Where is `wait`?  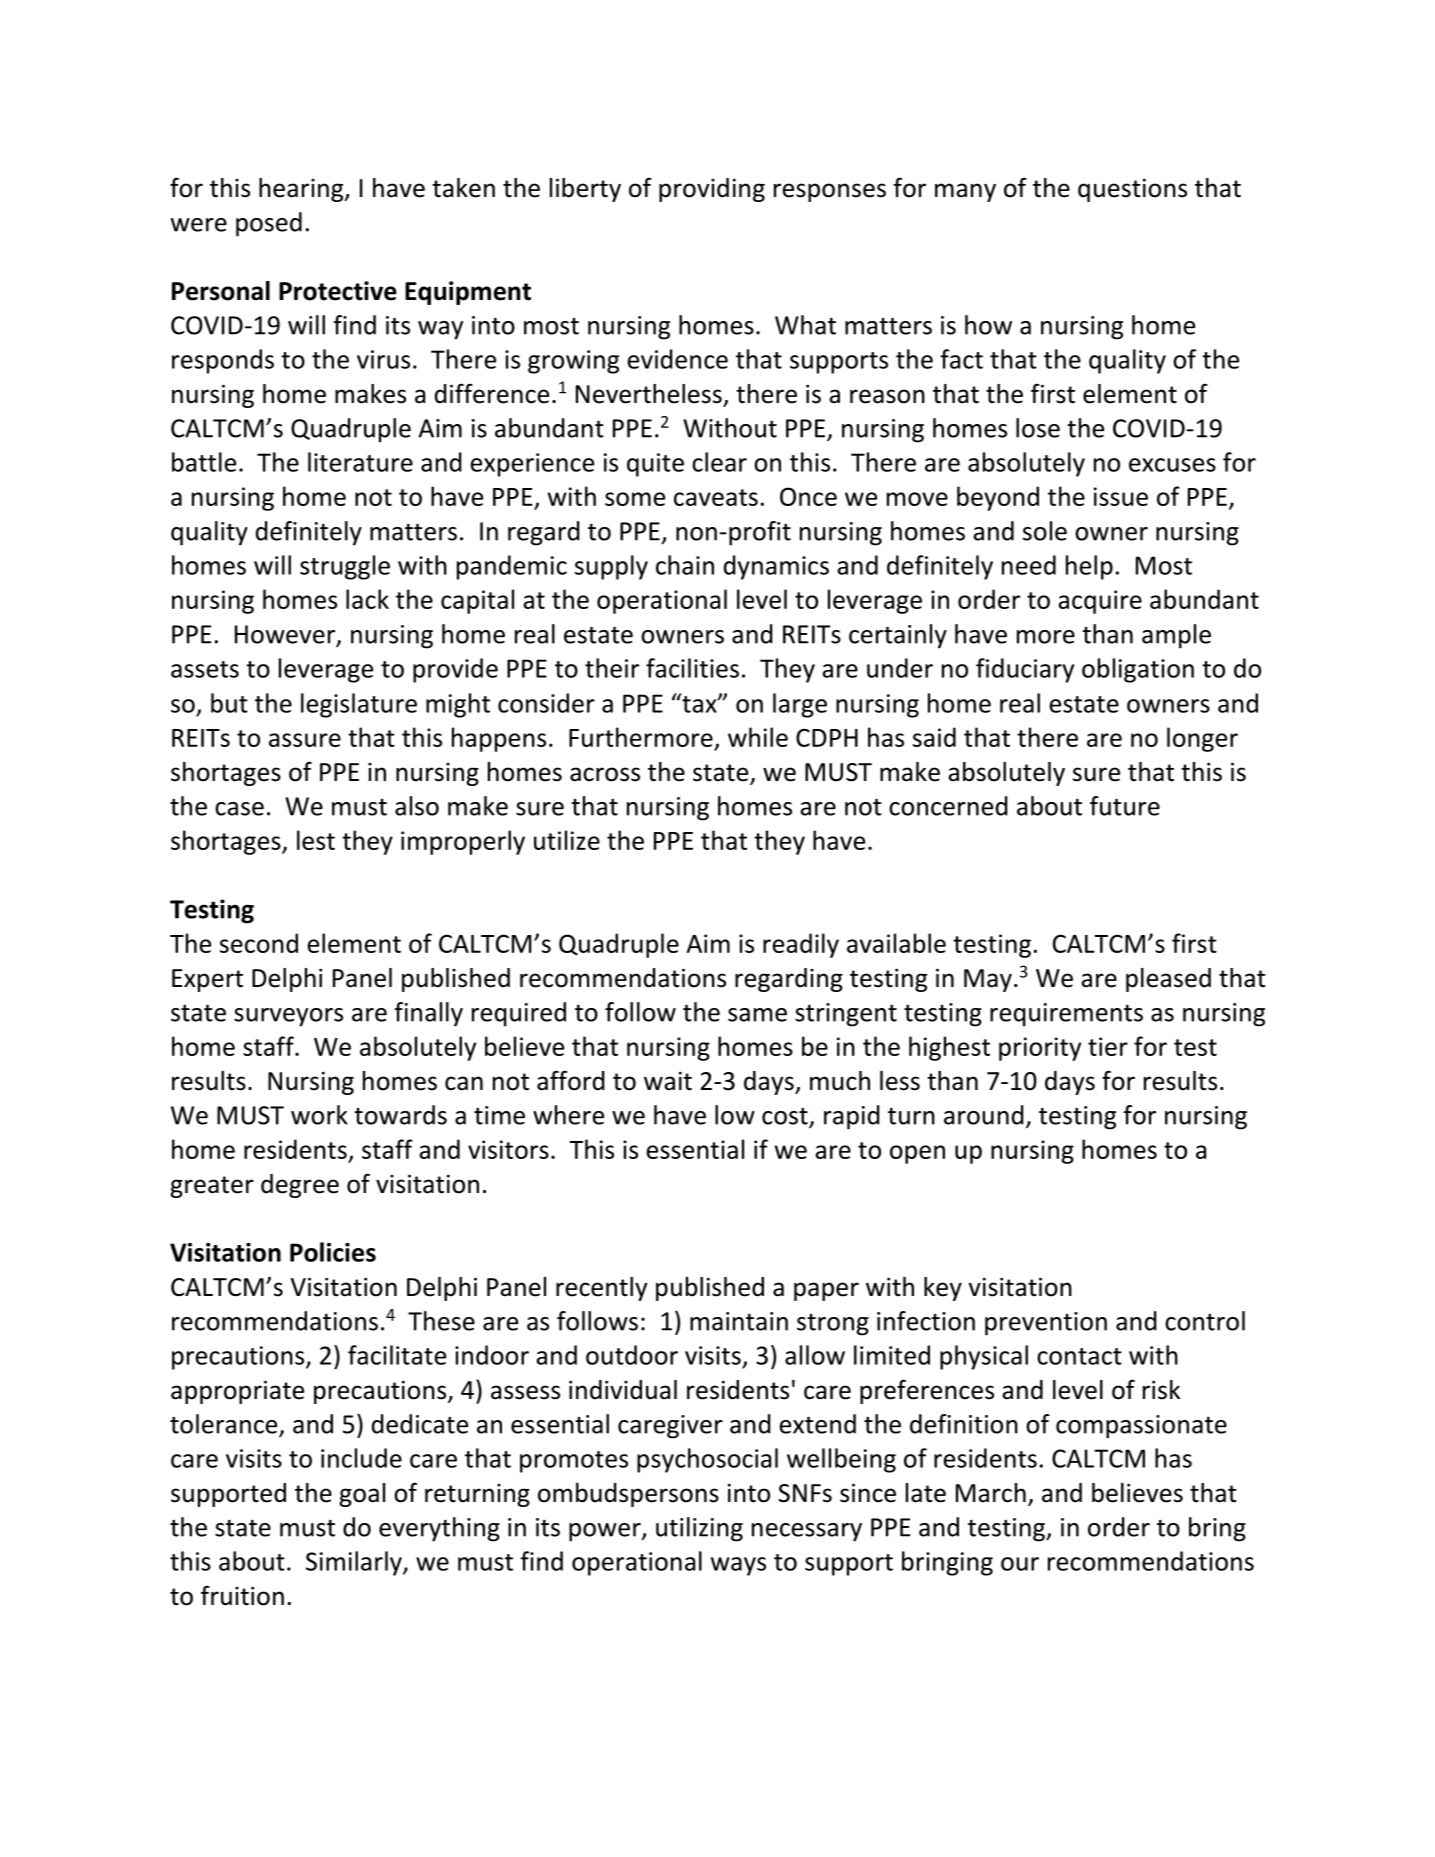 wait is located at coordinates (668, 1081).
